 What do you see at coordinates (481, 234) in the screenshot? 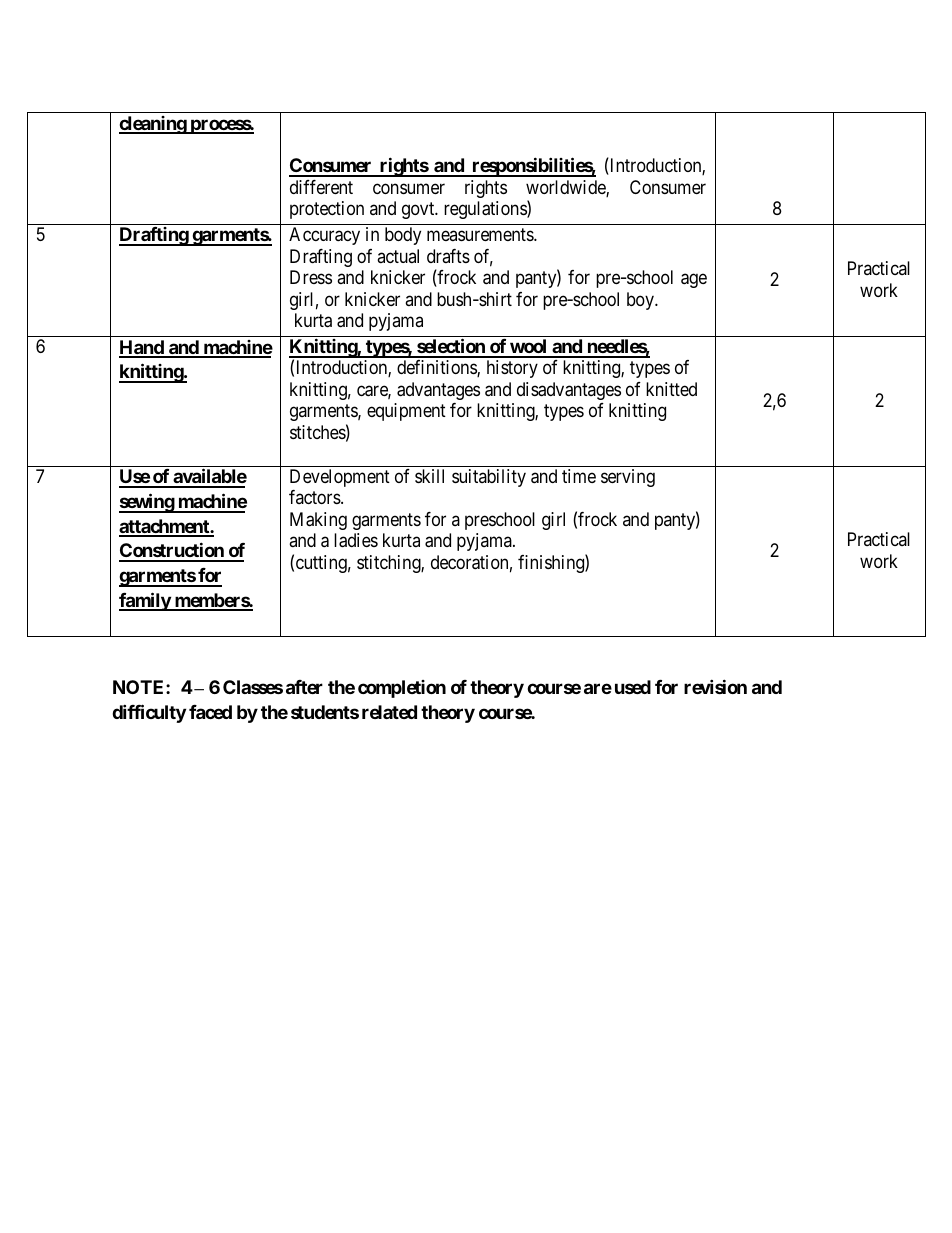
I see `measurements` at bounding box center [481, 234].
